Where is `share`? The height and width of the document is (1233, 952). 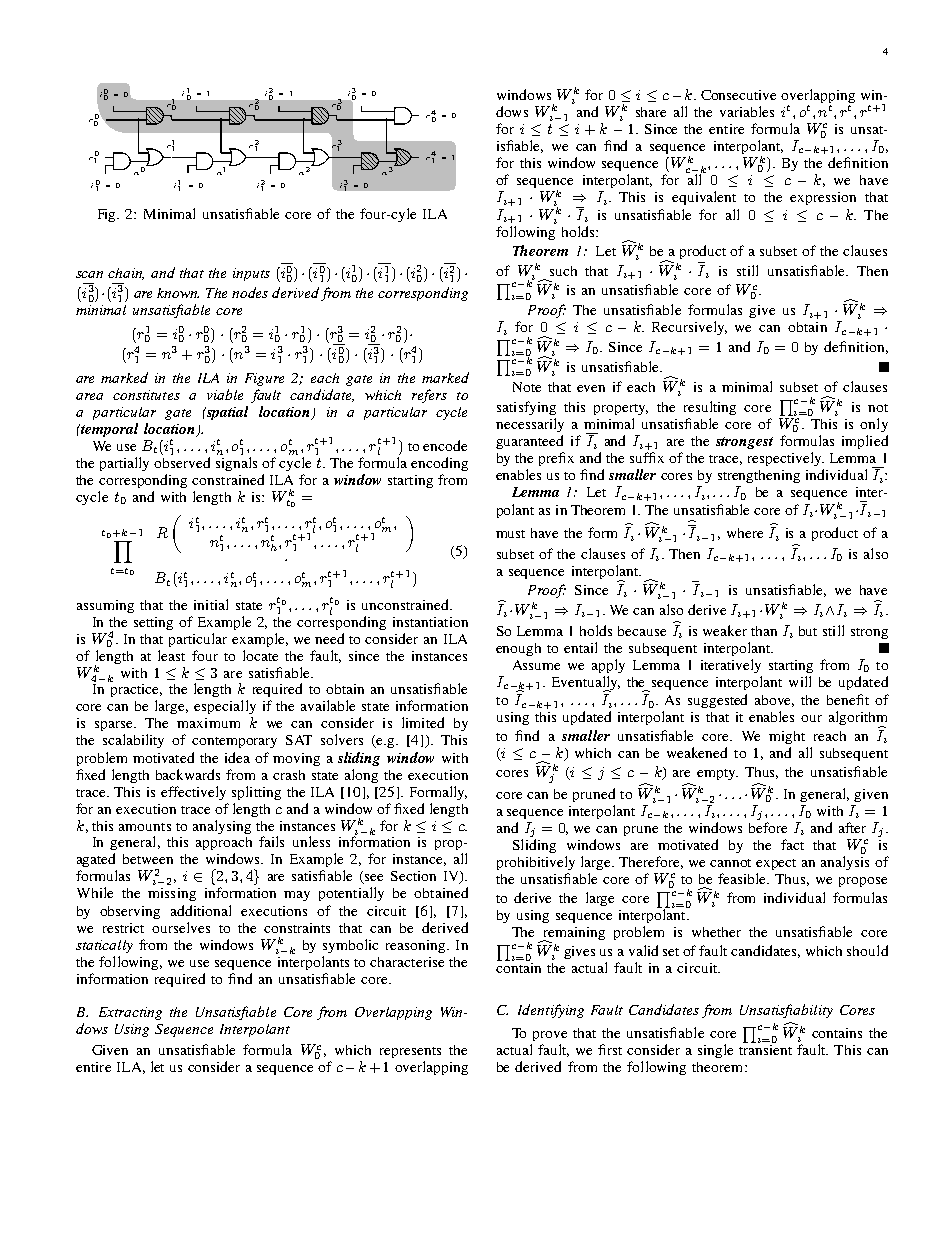
share is located at coordinates (651, 112).
